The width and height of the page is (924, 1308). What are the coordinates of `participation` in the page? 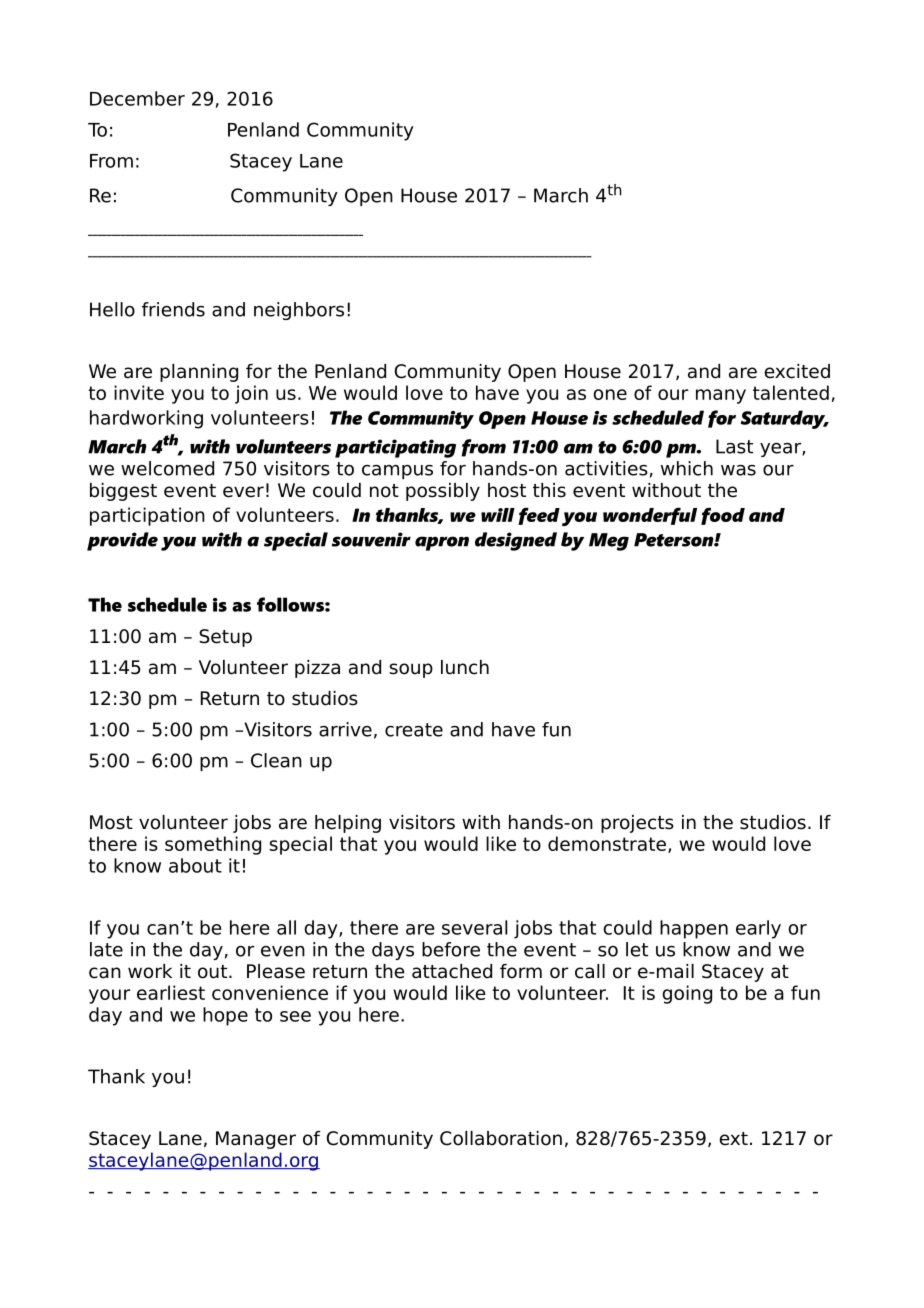 It's located at (147, 516).
